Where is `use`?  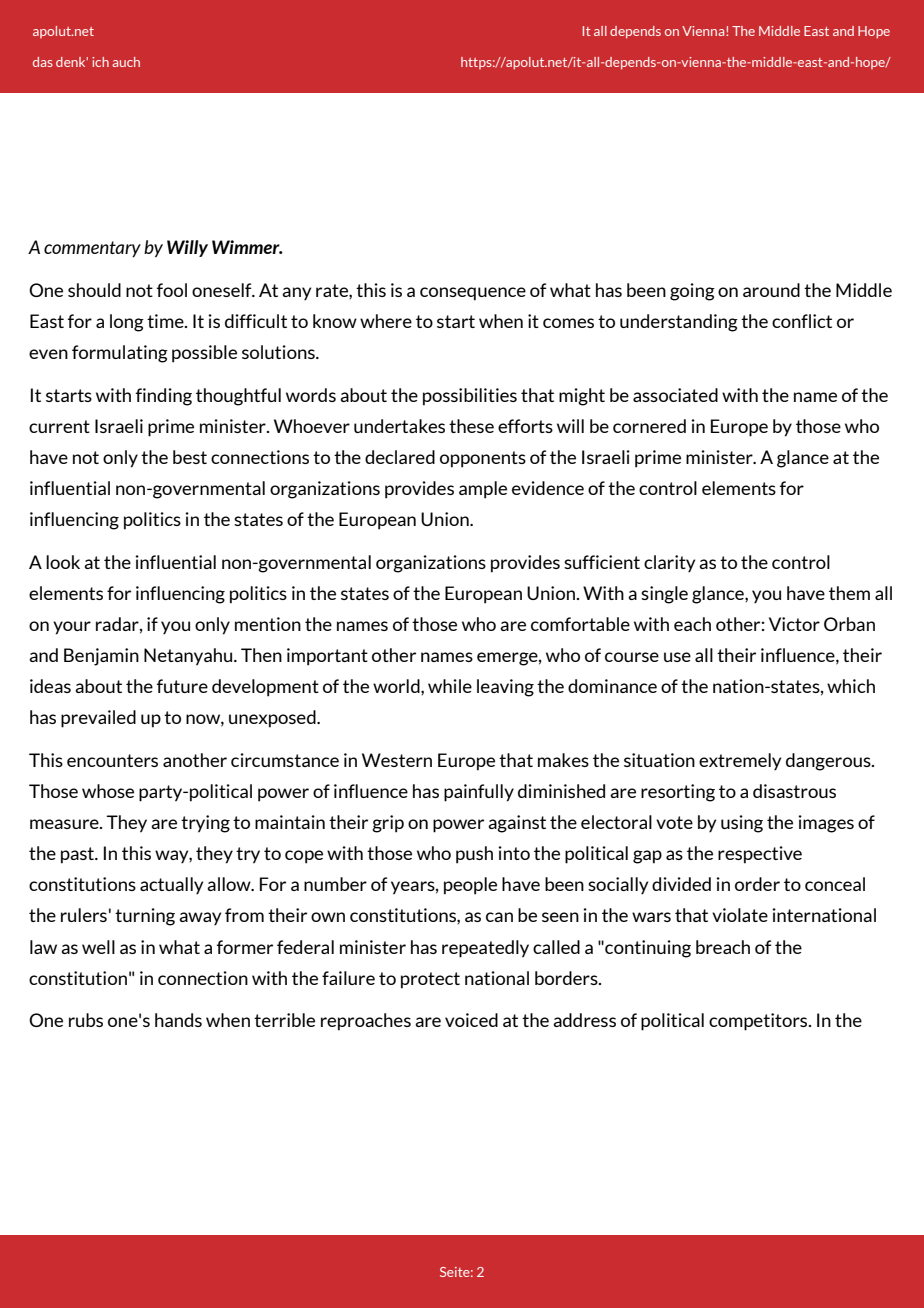 use is located at coordinates (677, 657).
